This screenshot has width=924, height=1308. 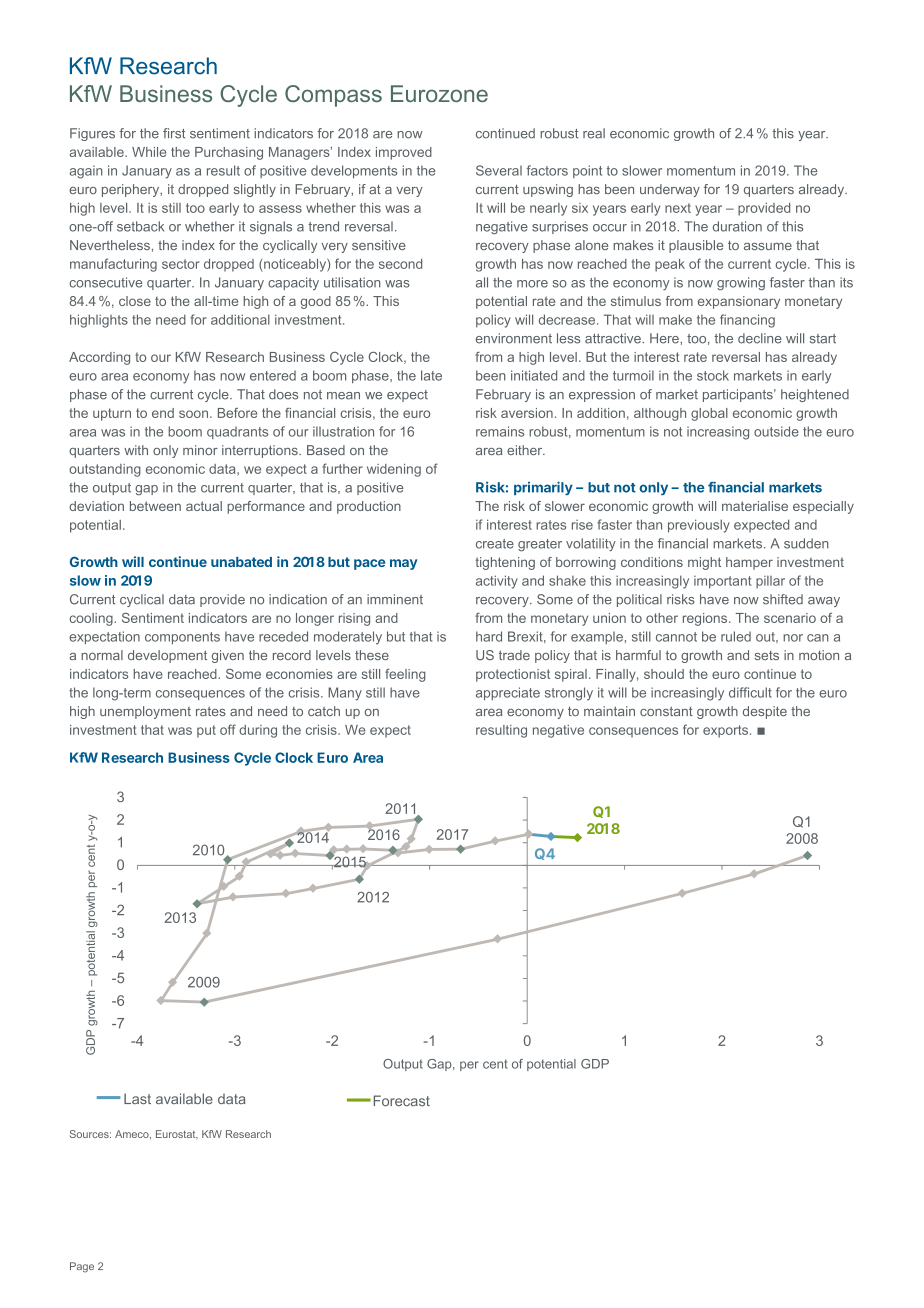 What do you see at coordinates (725, 731) in the screenshot?
I see `exports` at bounding box center [725, 731].
